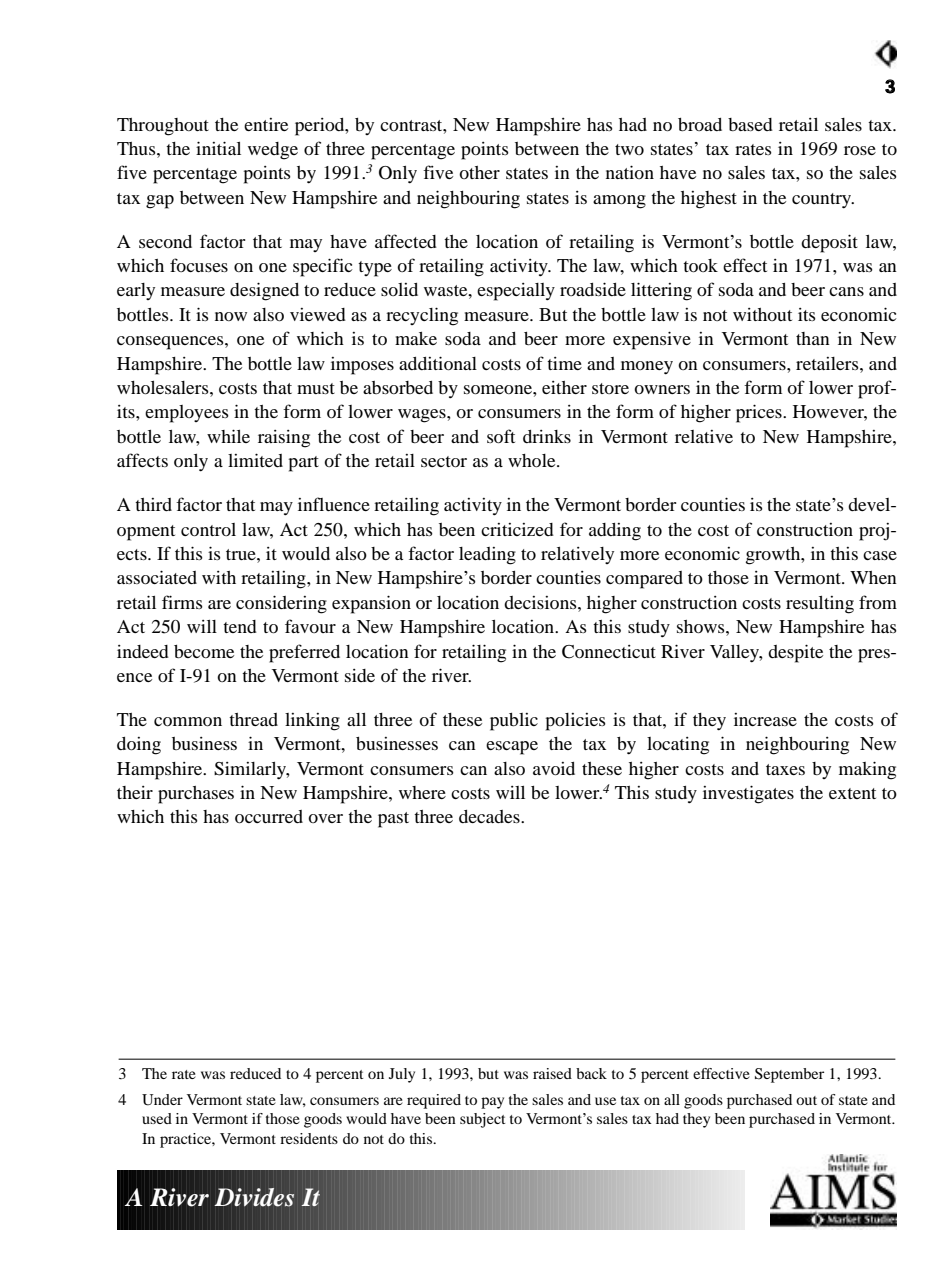  I want to click on purchases, so click(196, 795).
